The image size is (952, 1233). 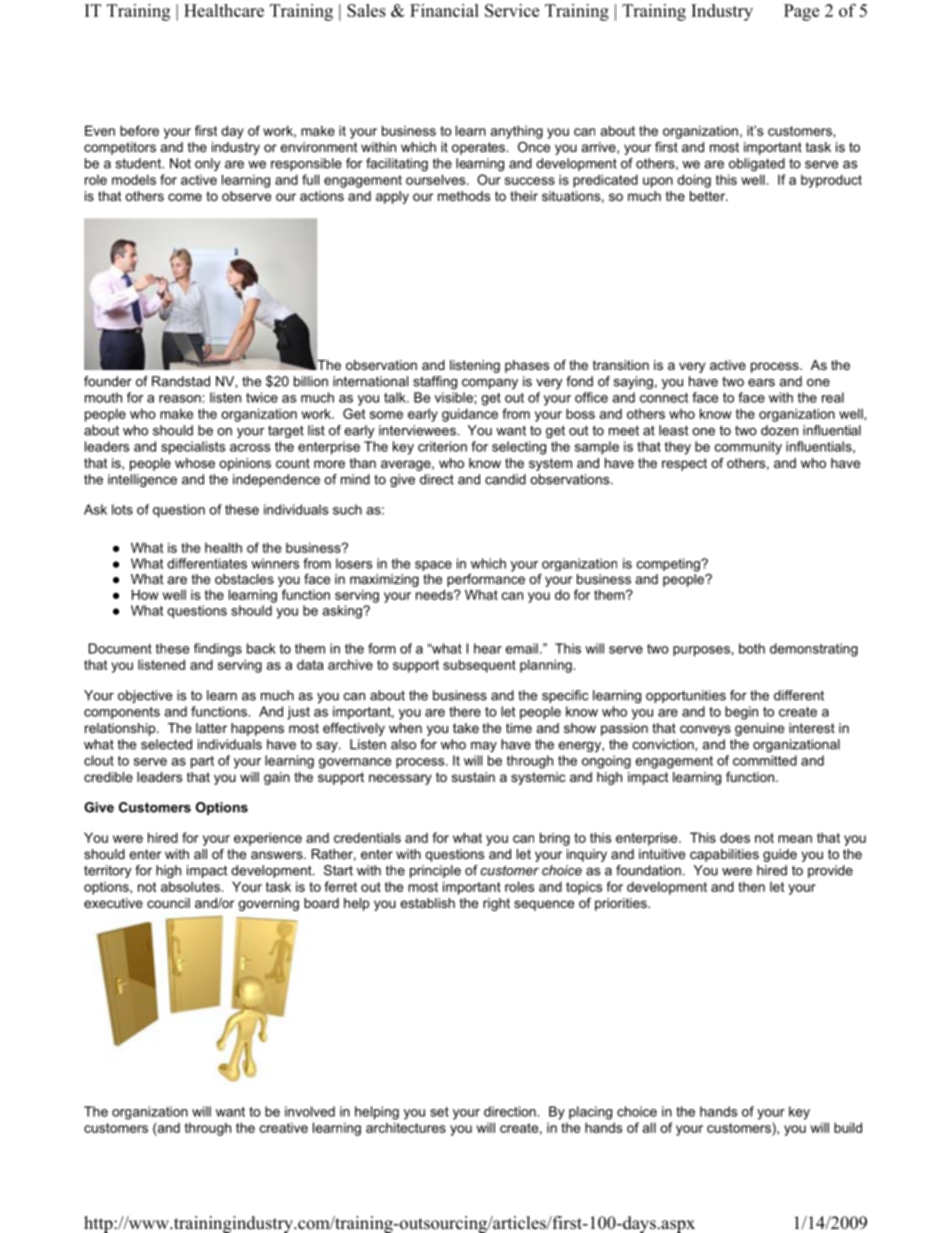 I want to click on competing, so click(x=669, y=565).
